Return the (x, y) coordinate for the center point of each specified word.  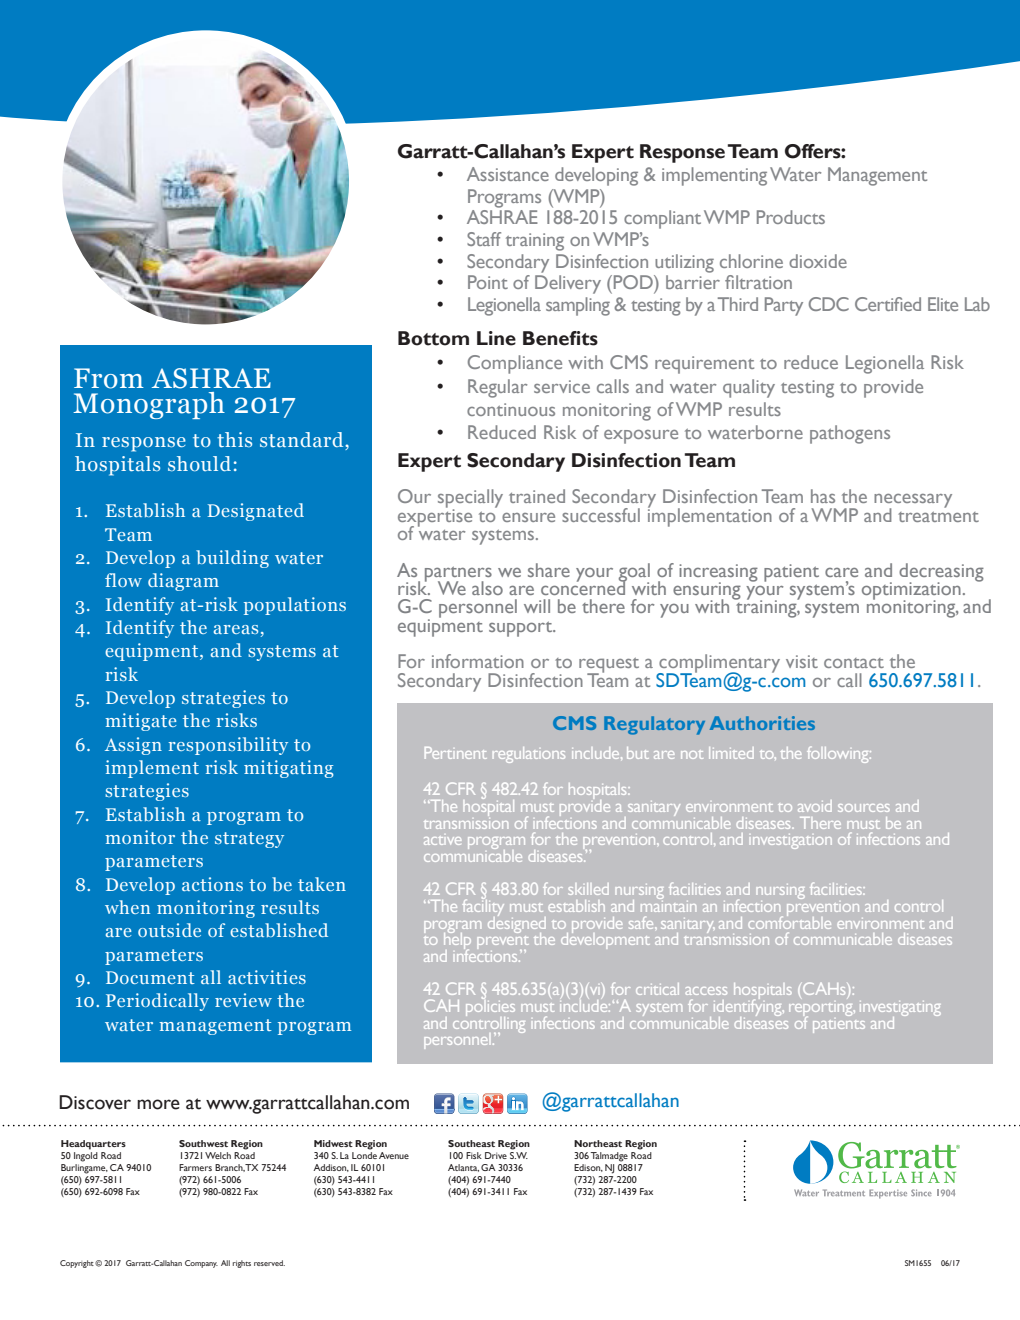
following (839, 754)
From (109, 378)
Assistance (508, 174)
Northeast (598, 1143)
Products (791, 217)
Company (201, 1264)
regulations (529, 755)
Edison (588, 1168)
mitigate (140, 722)
